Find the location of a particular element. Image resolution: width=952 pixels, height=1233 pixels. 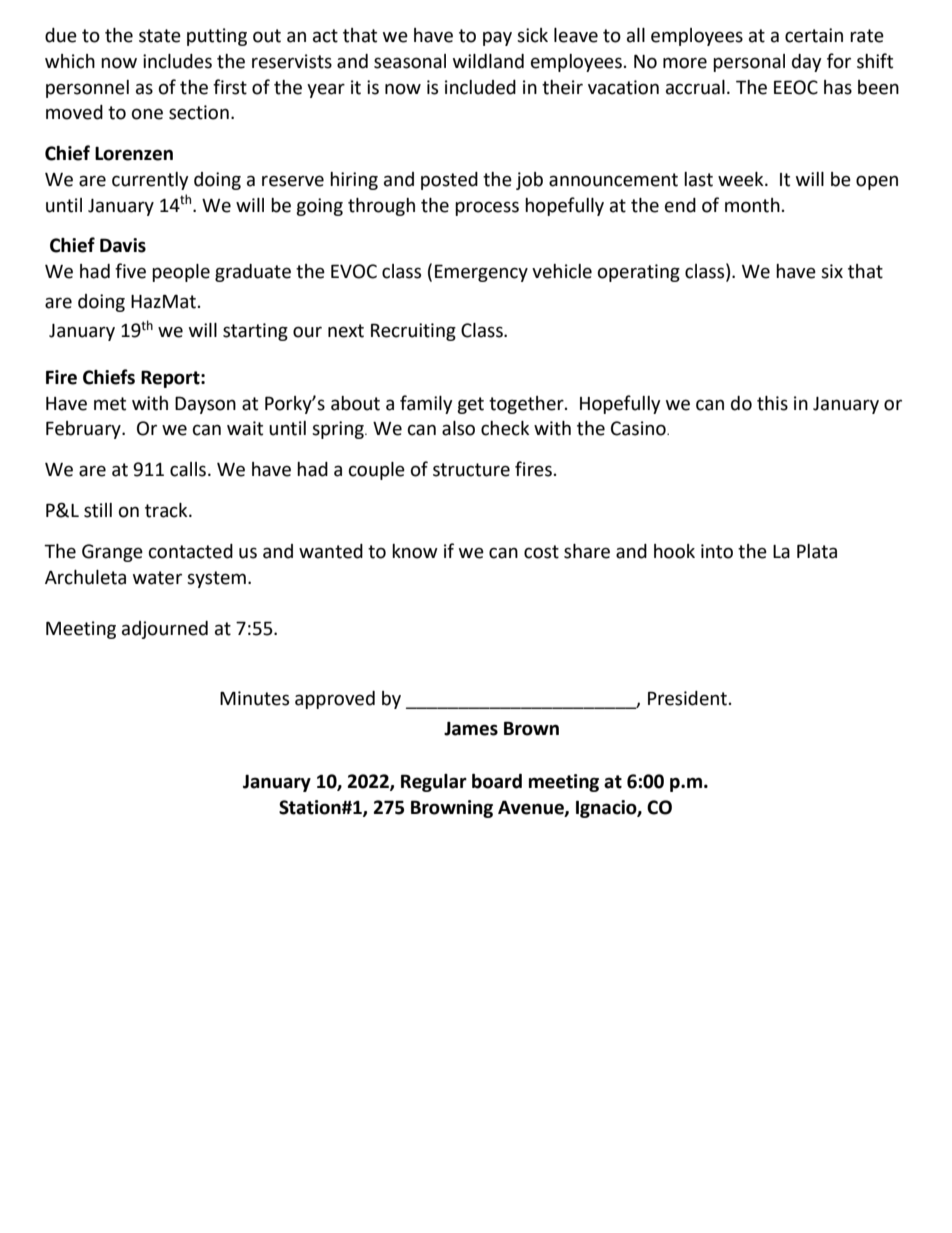

Minutes is located at coordinates (254, 698).
